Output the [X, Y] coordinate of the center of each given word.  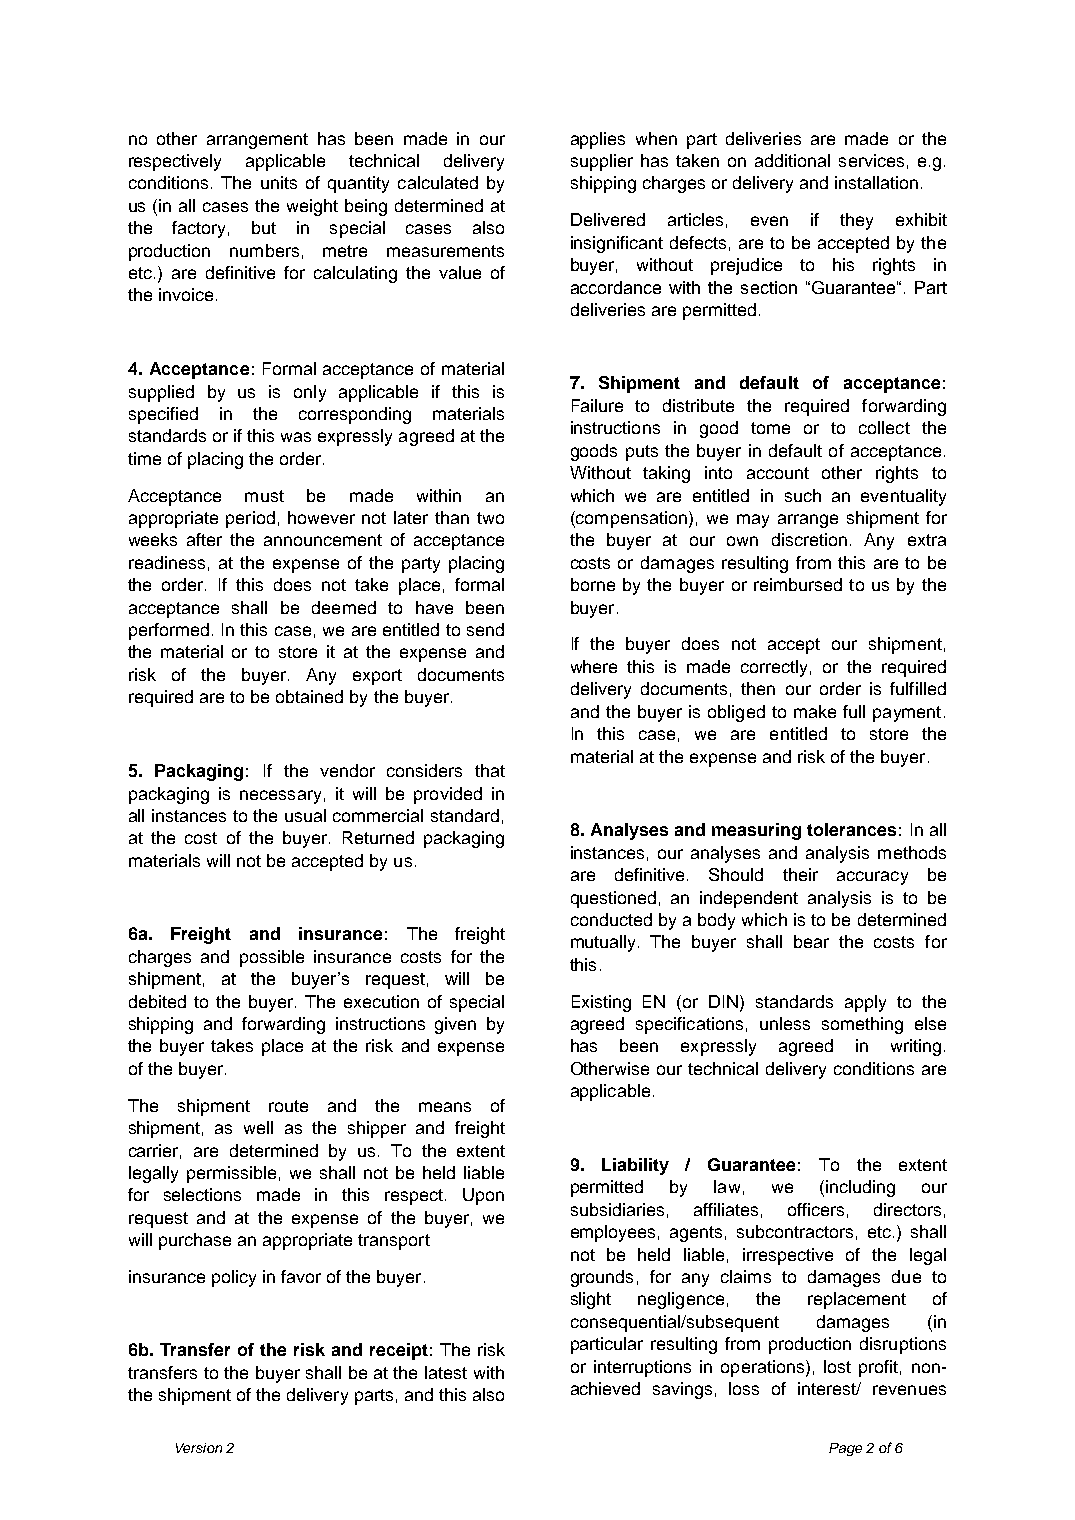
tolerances [851, 829]
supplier [602, 162]
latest [446, 1372]
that [490, 770]
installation [876, 182]
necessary [280, 797]
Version [199, 1448]
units [279, 182]
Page [845, 1449]
